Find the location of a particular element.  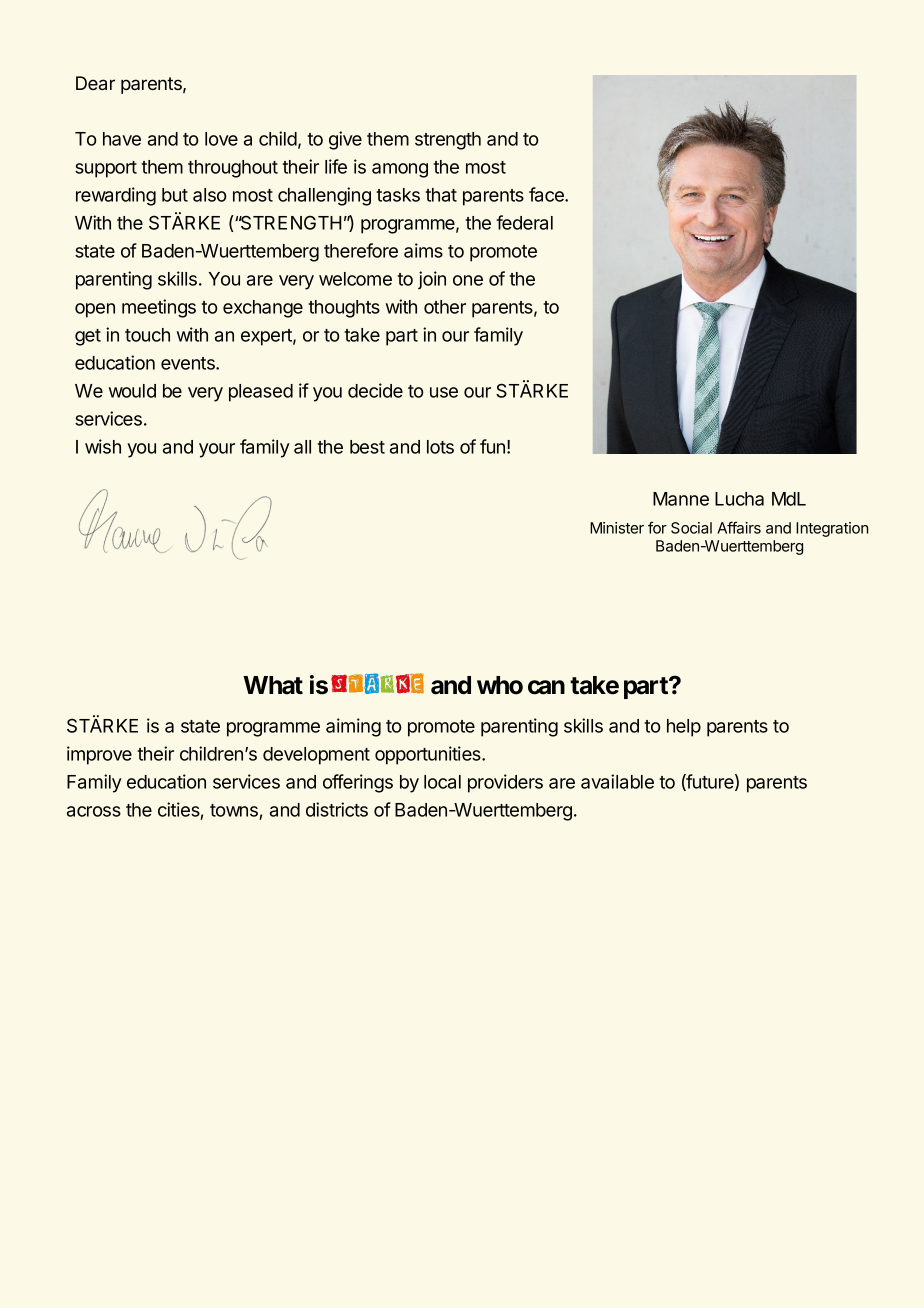

love is located at coordinates (221, 139).
